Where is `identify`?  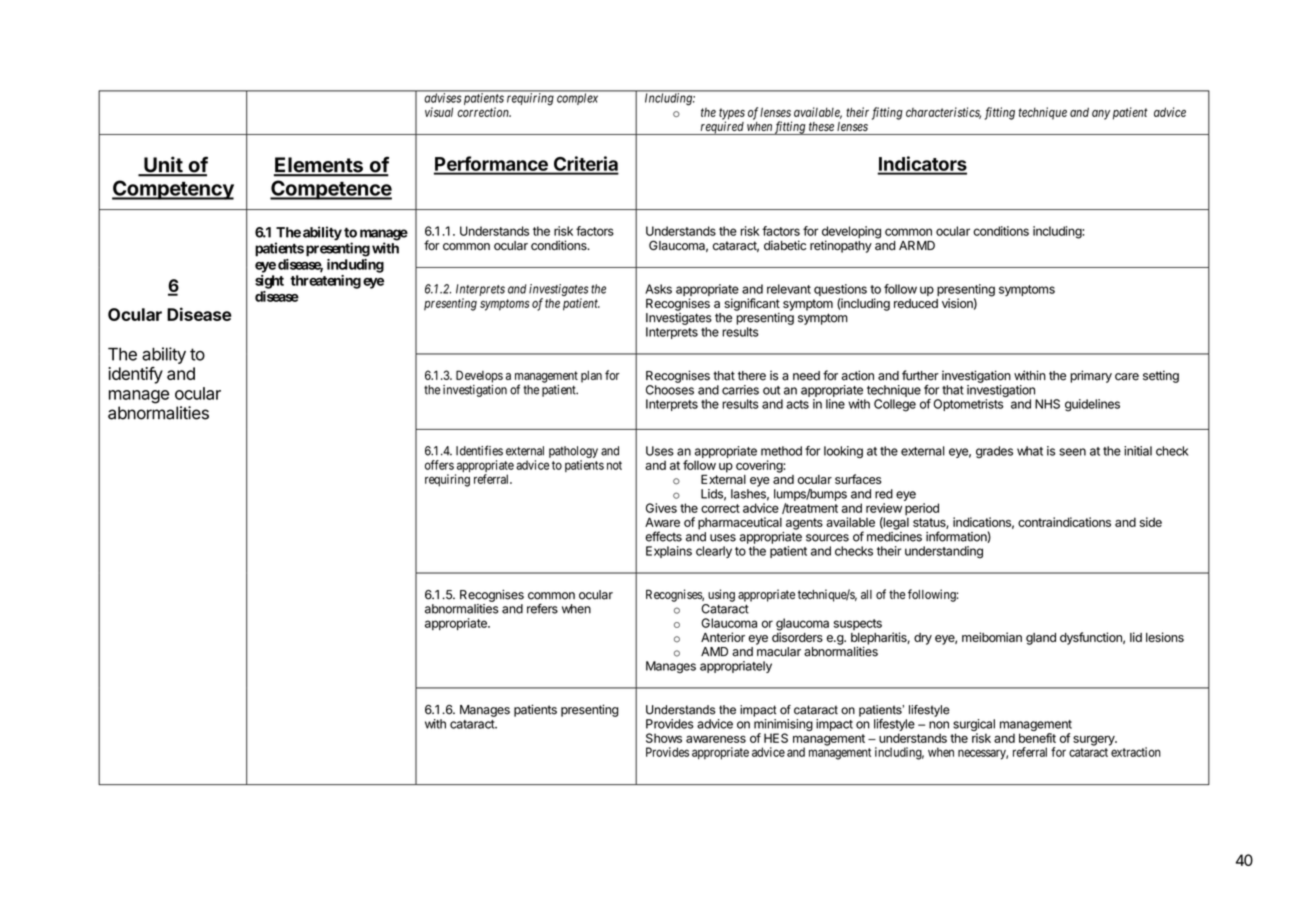 identify is located at coordinates (135, 375).
